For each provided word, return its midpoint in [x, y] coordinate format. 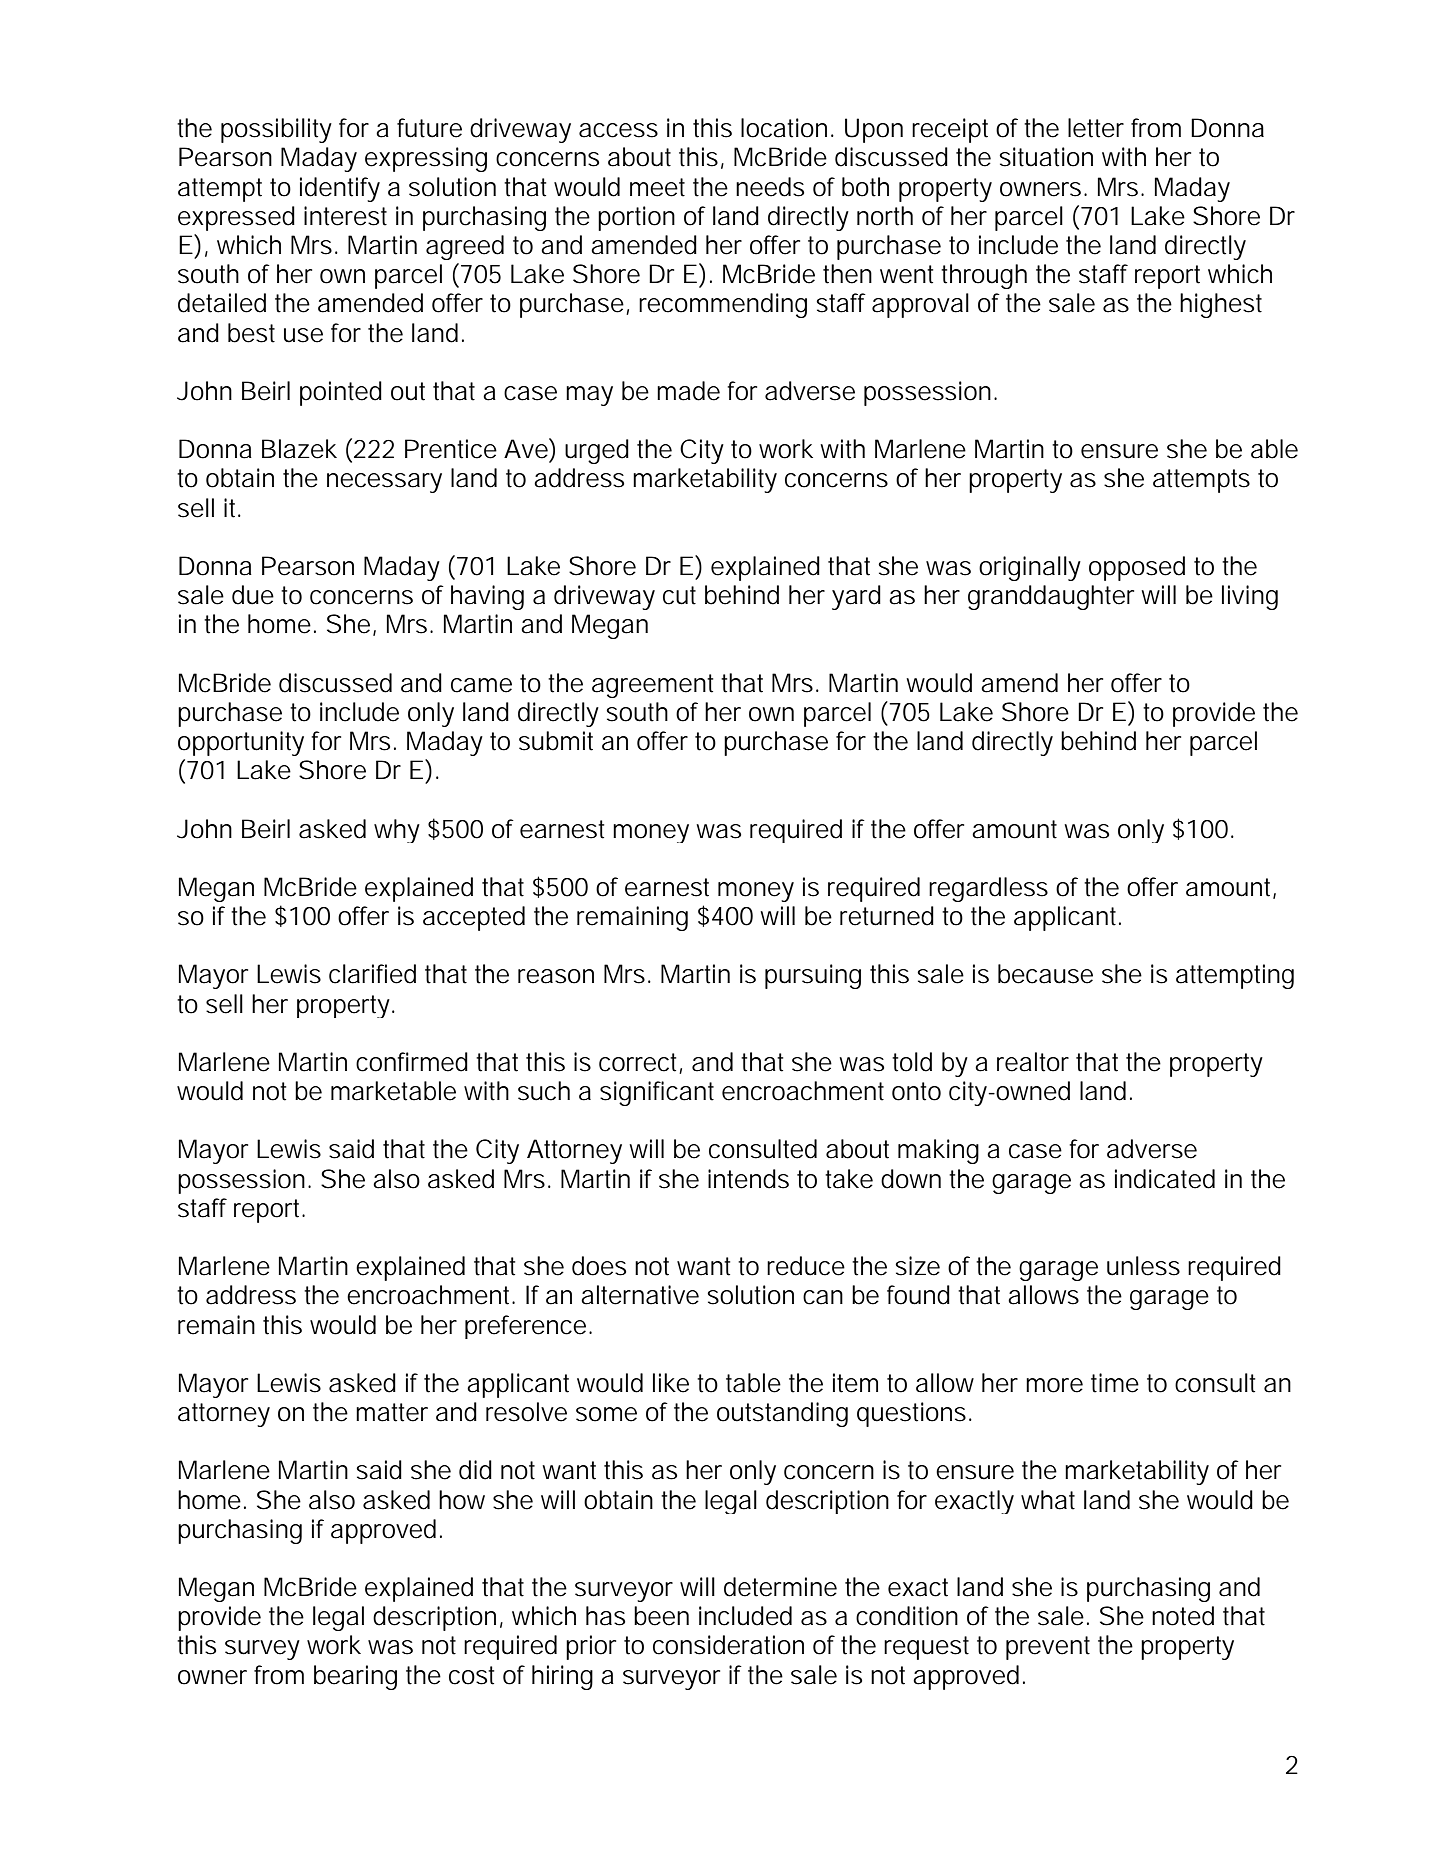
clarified [372, 974]
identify [340, 189]
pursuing [813, 976]
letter [1096, 128]
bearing [355, 1677]
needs [770, 187]
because [1045, 974]
